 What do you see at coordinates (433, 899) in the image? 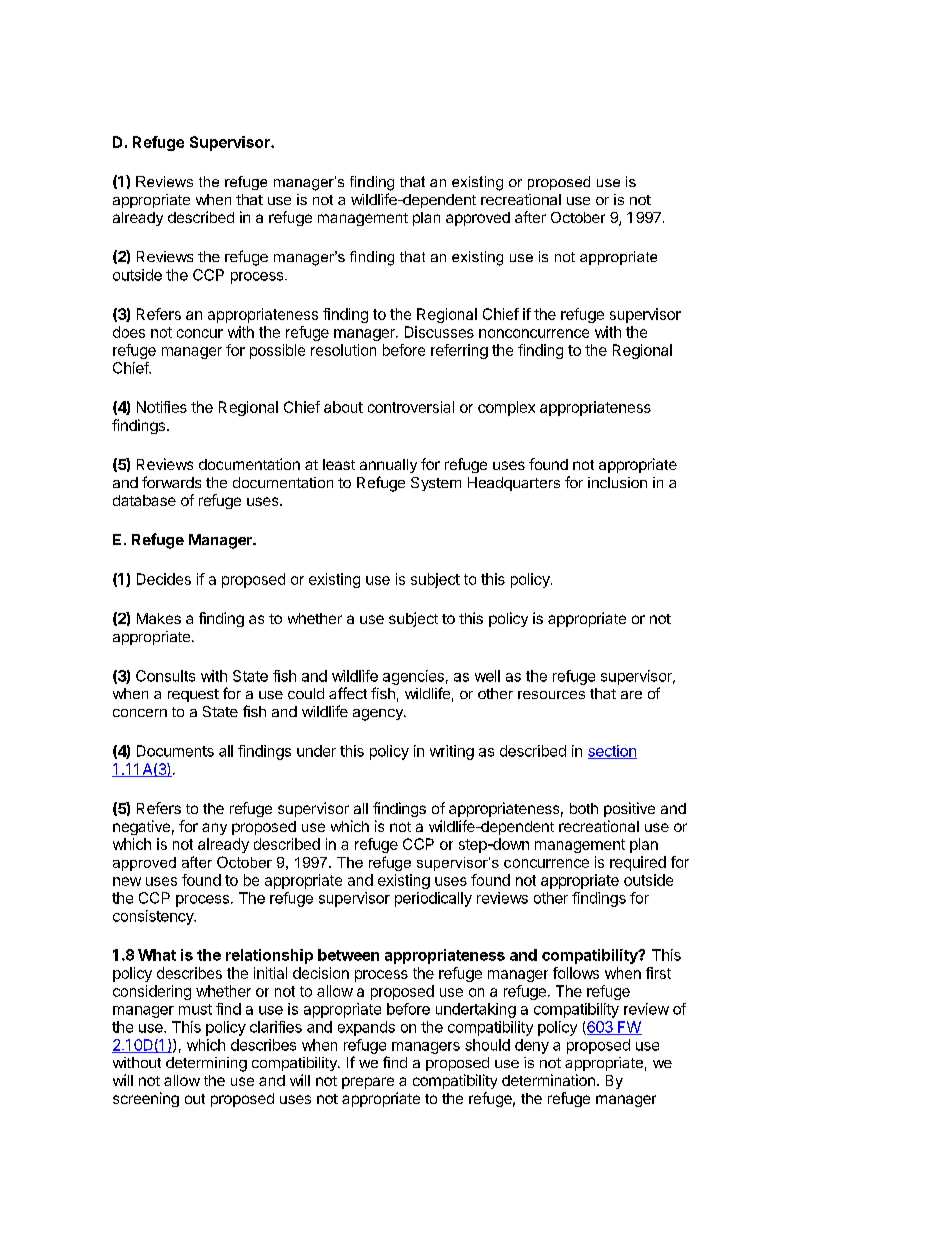
I see `periodically` at bounding box center [433, 899].
